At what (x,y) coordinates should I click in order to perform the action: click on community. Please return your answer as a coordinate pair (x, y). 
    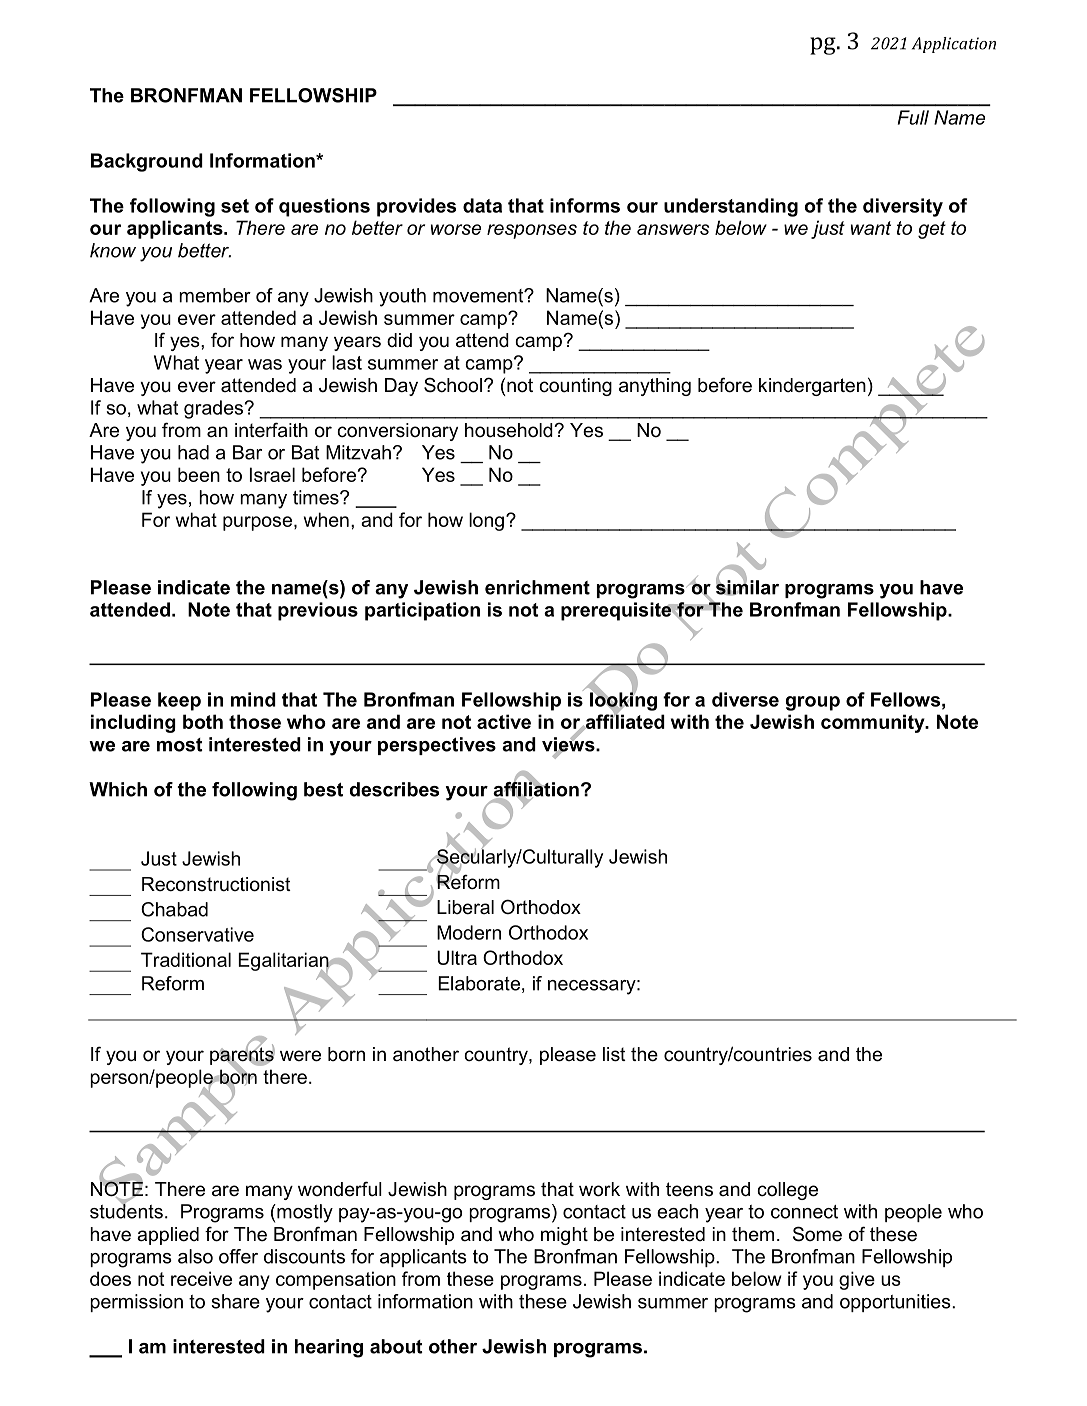
    Looking at the image, I should click on (874, 723).
